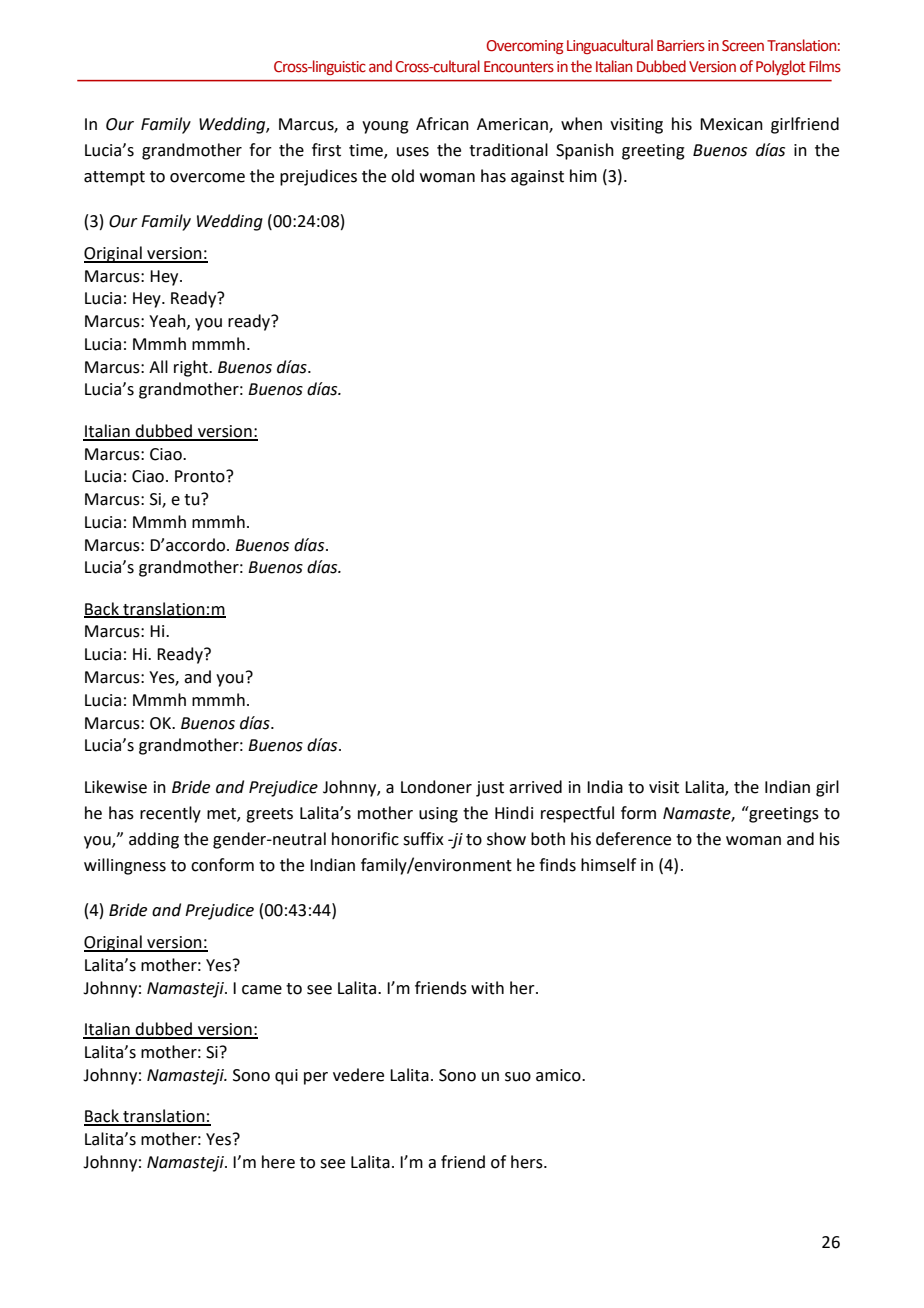 The height and width of the document is (1308, 924). Describe the element at coordinates (278, 1162) in the document. I see `here` at that location.
